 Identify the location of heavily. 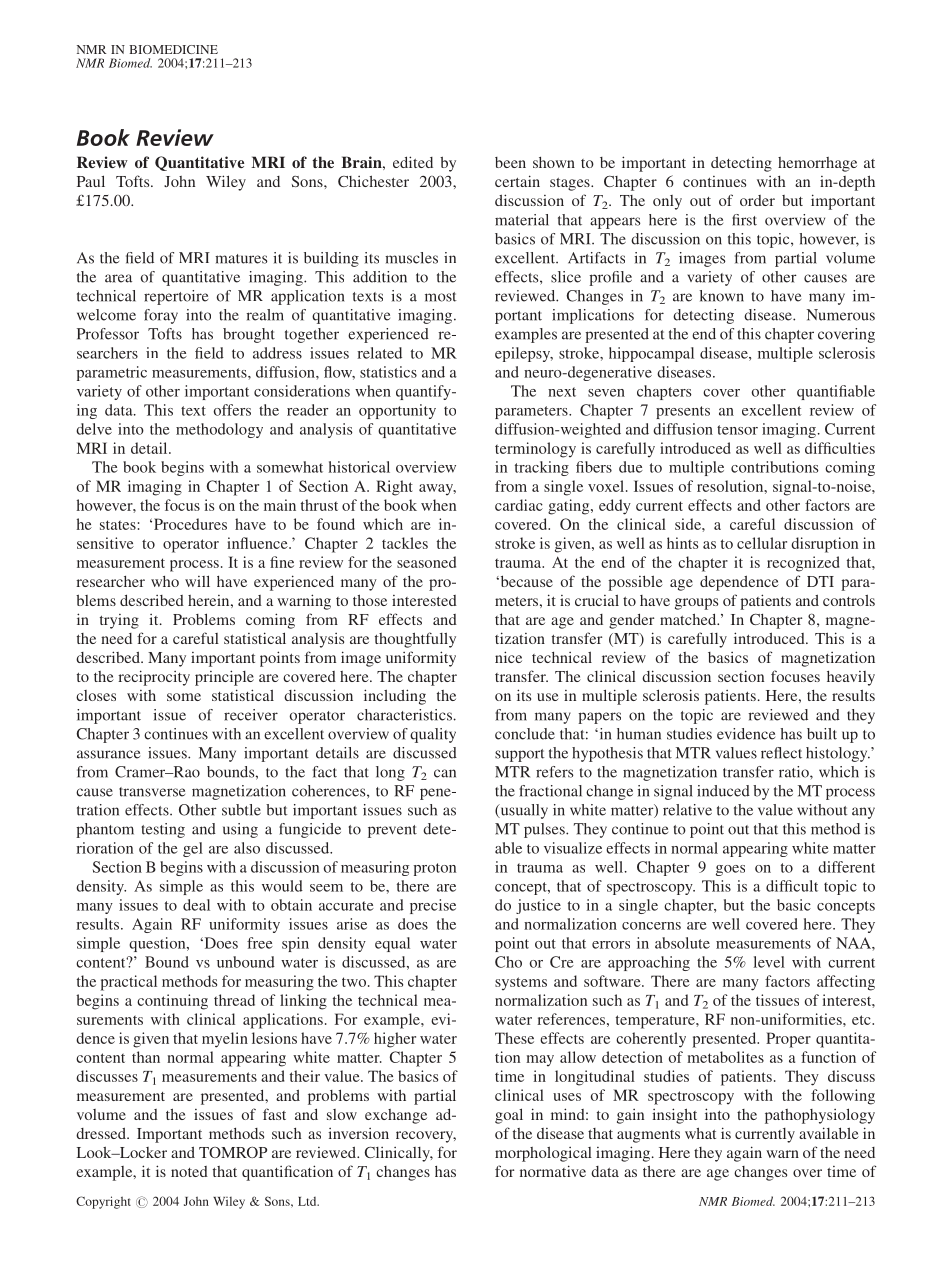
(851, 678).
